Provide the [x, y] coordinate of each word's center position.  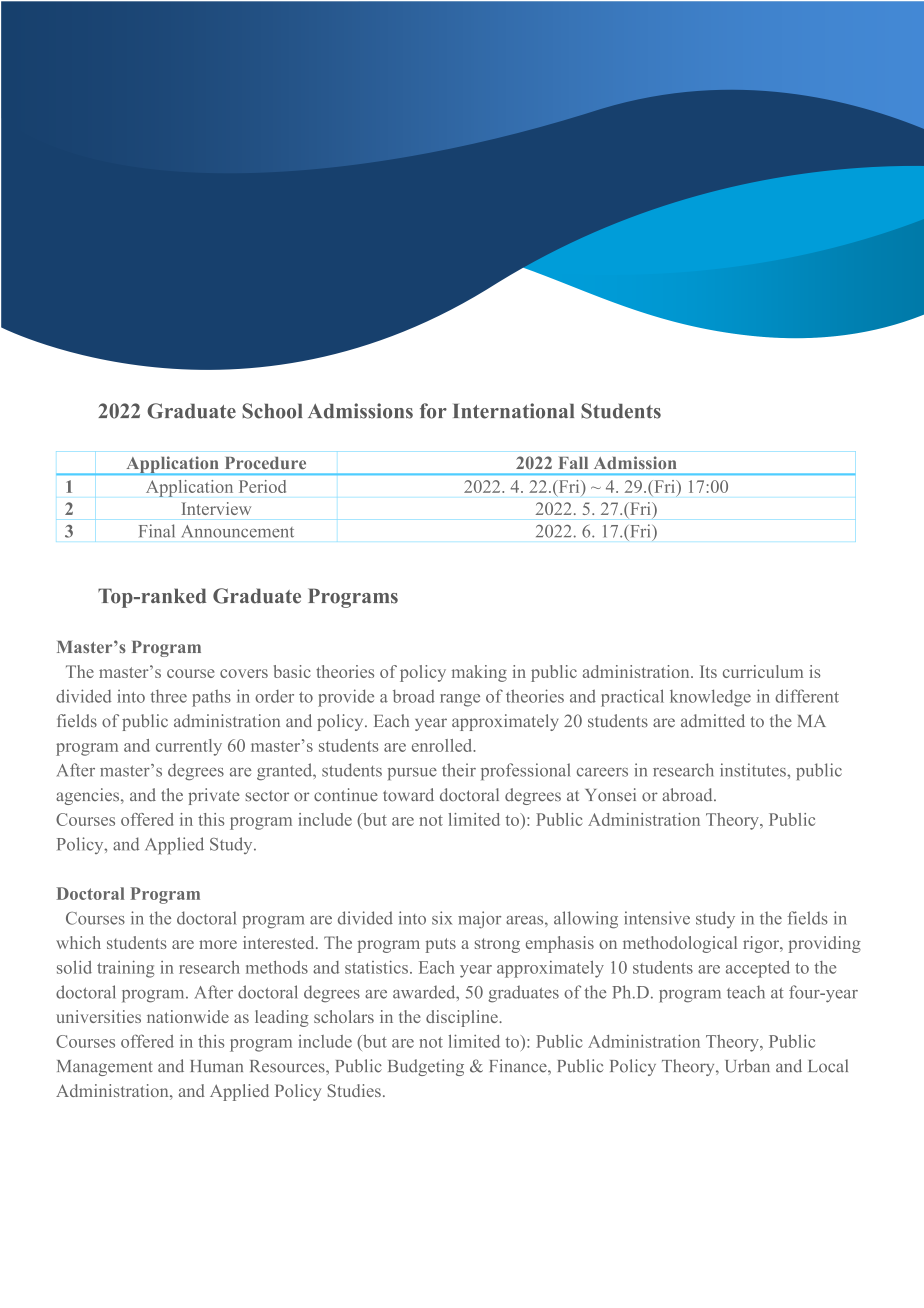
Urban [747, 1066]
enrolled [443, 745]
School [272, 411]
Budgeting [426, 1067]
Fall [573, 463]
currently [189, 747]
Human [217, 1066]
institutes [754, 770]
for [433, 411]
